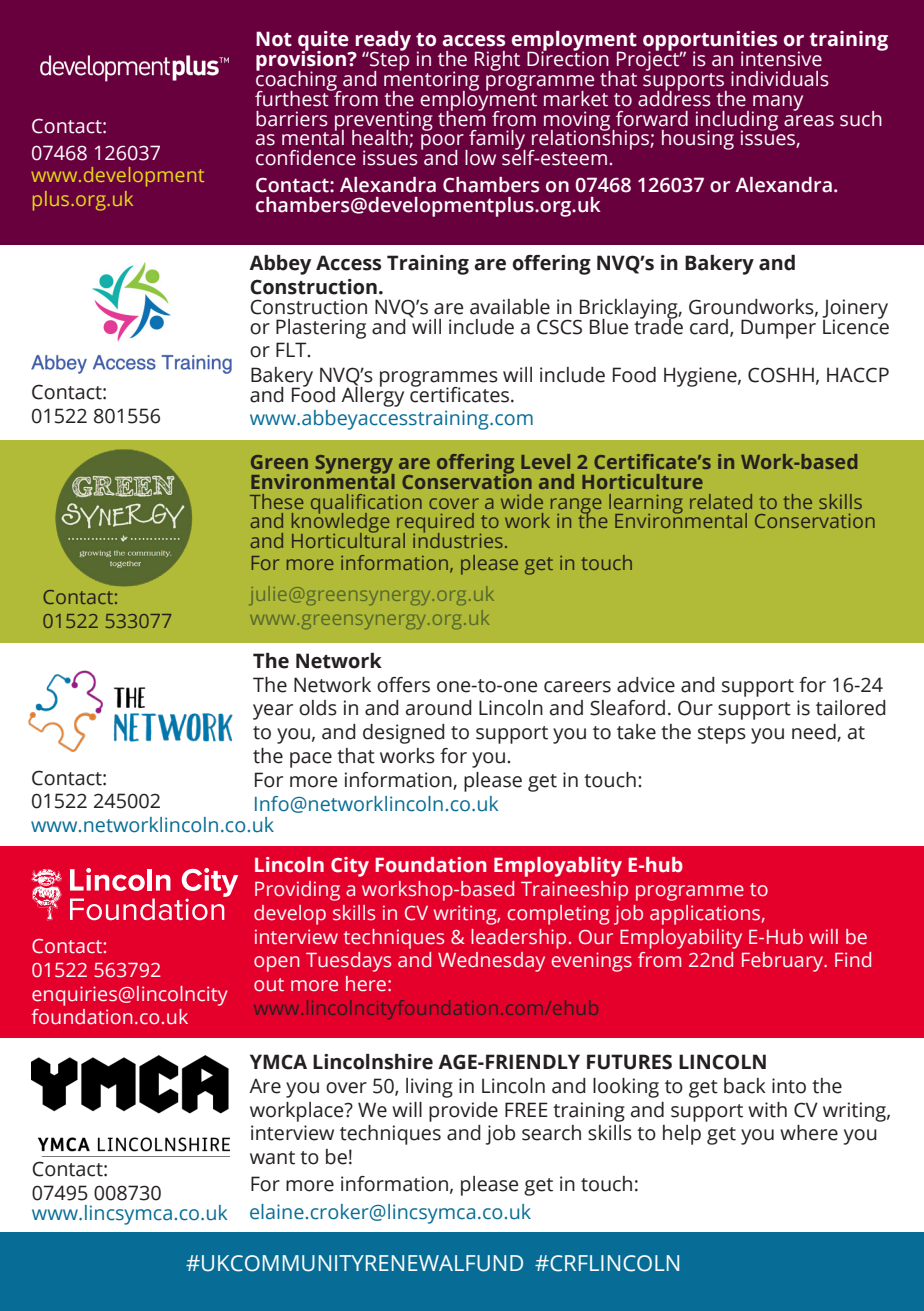 This page has height=1311, width=924. I want to click on individuals, so click(780, 79).
